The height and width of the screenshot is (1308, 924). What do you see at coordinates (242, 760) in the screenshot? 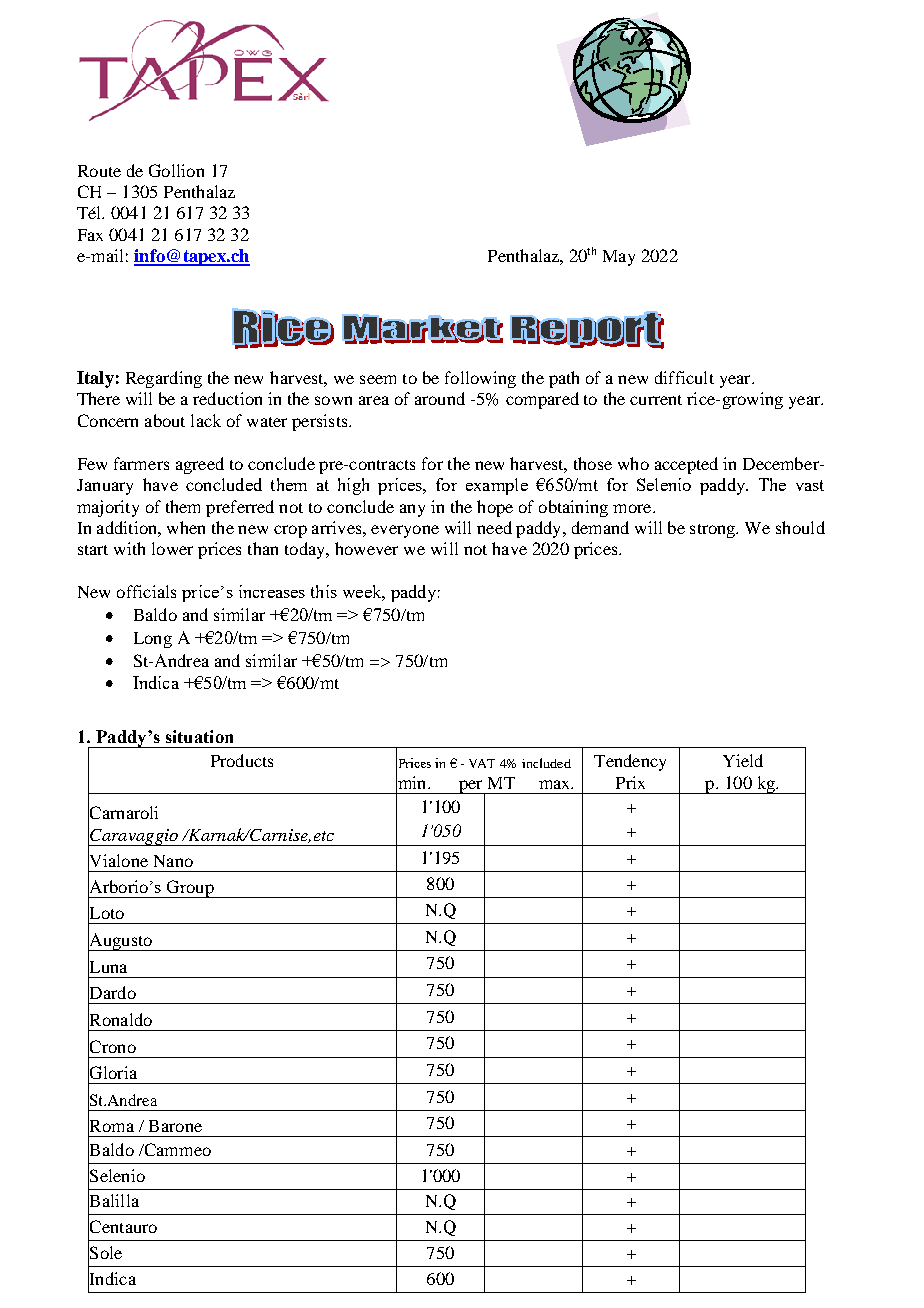
I see `Products` at bounding box center [242, 760].
